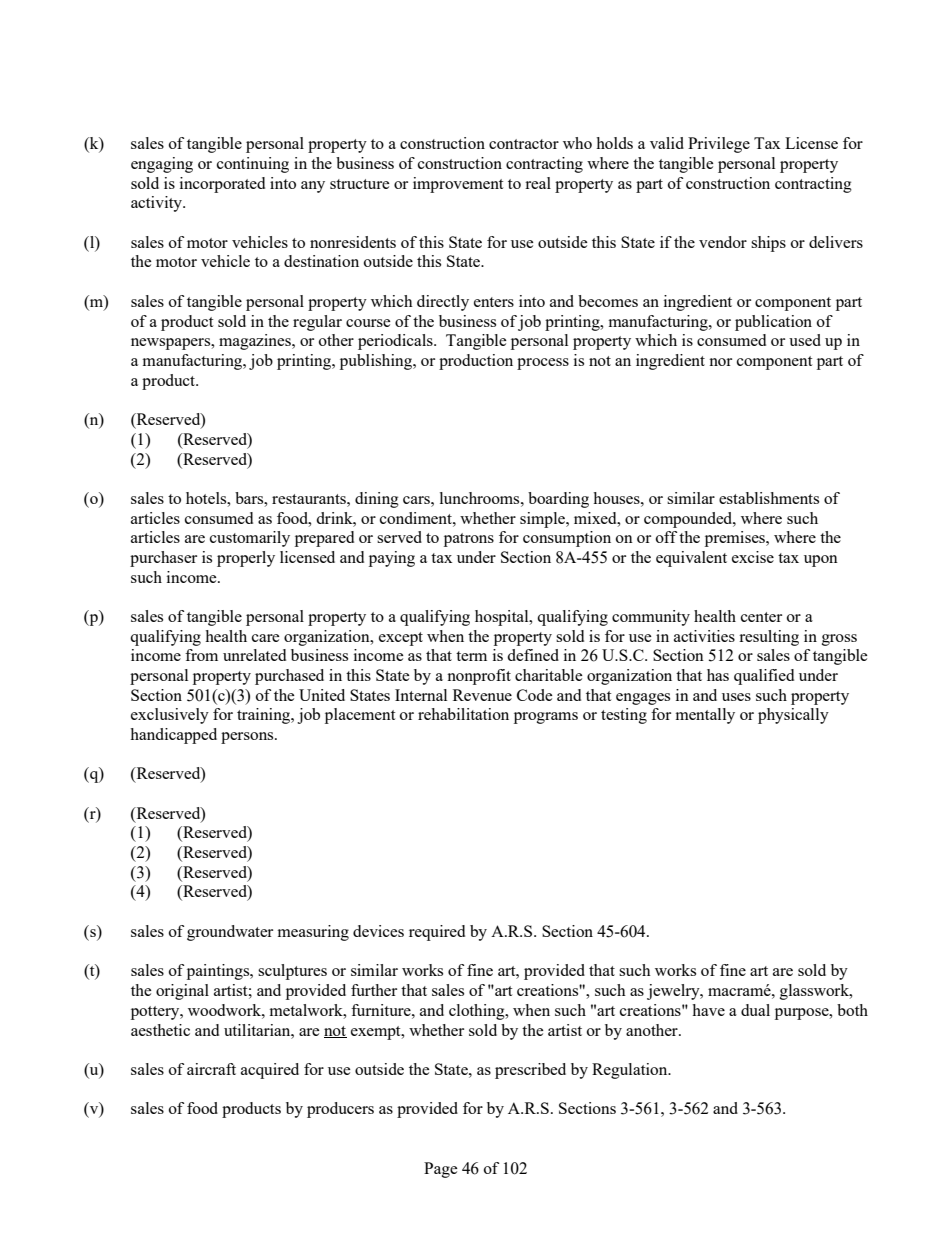 This page has width=952, height=1233. Describe the element at coordinates (471, 656) in the page. I see `term` at that location.
